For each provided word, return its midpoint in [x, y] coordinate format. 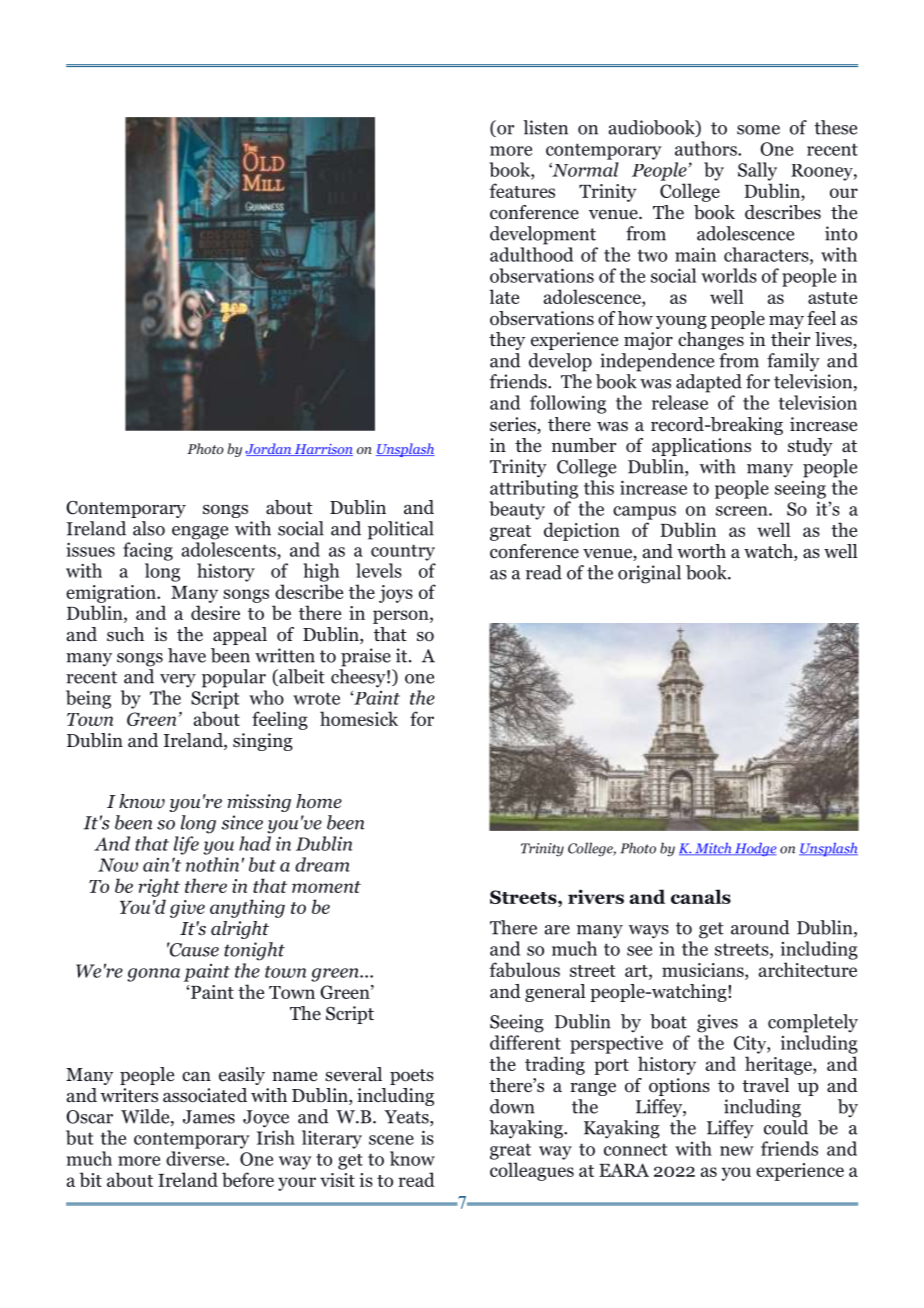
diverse [196, 1158]
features [522, 190]
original [649, 574]
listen [545, 127]
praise [366, 657]
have [187, 655]
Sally [757, 171]
